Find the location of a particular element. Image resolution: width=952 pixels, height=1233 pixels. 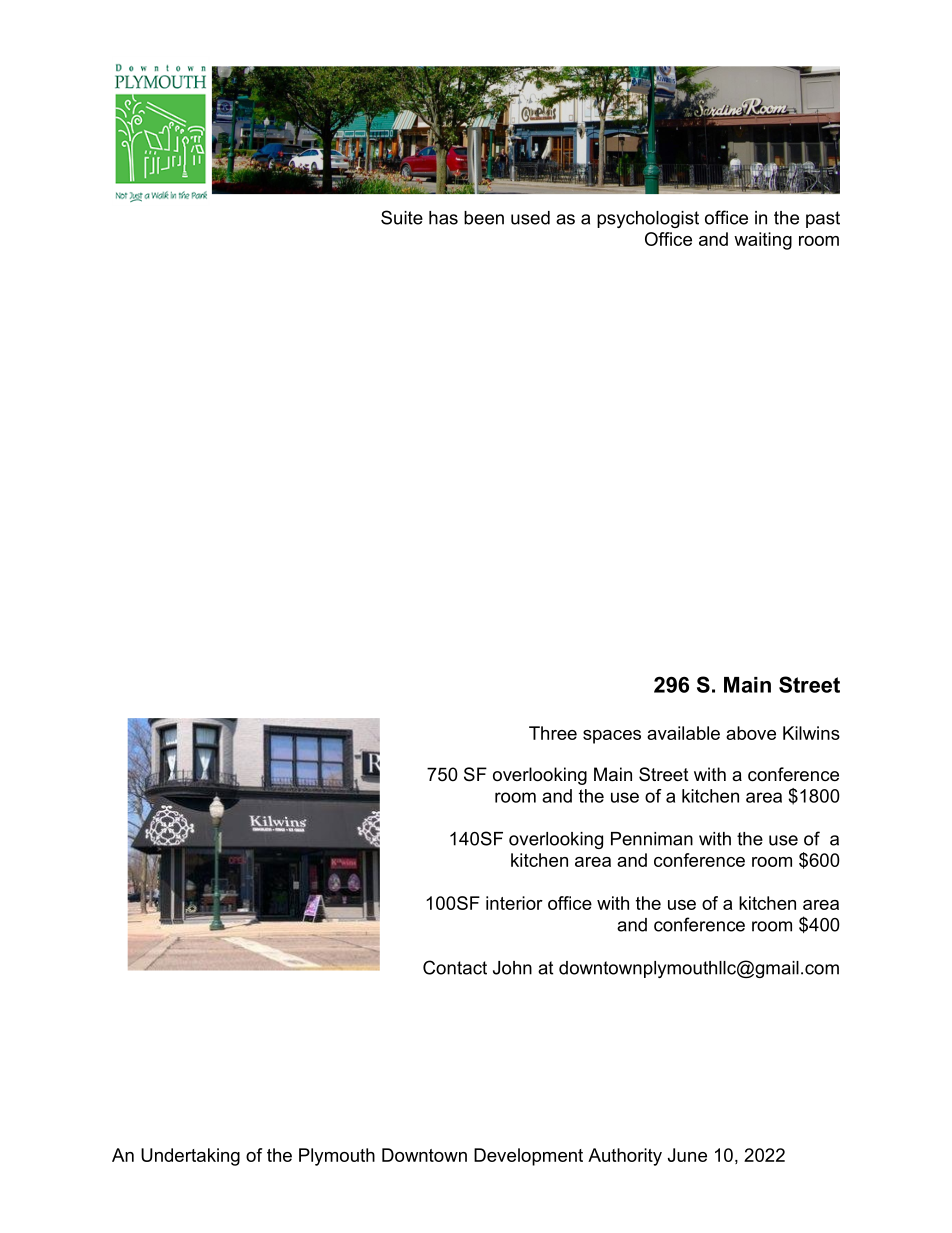

spaces is located at coordinates (612, 737).
